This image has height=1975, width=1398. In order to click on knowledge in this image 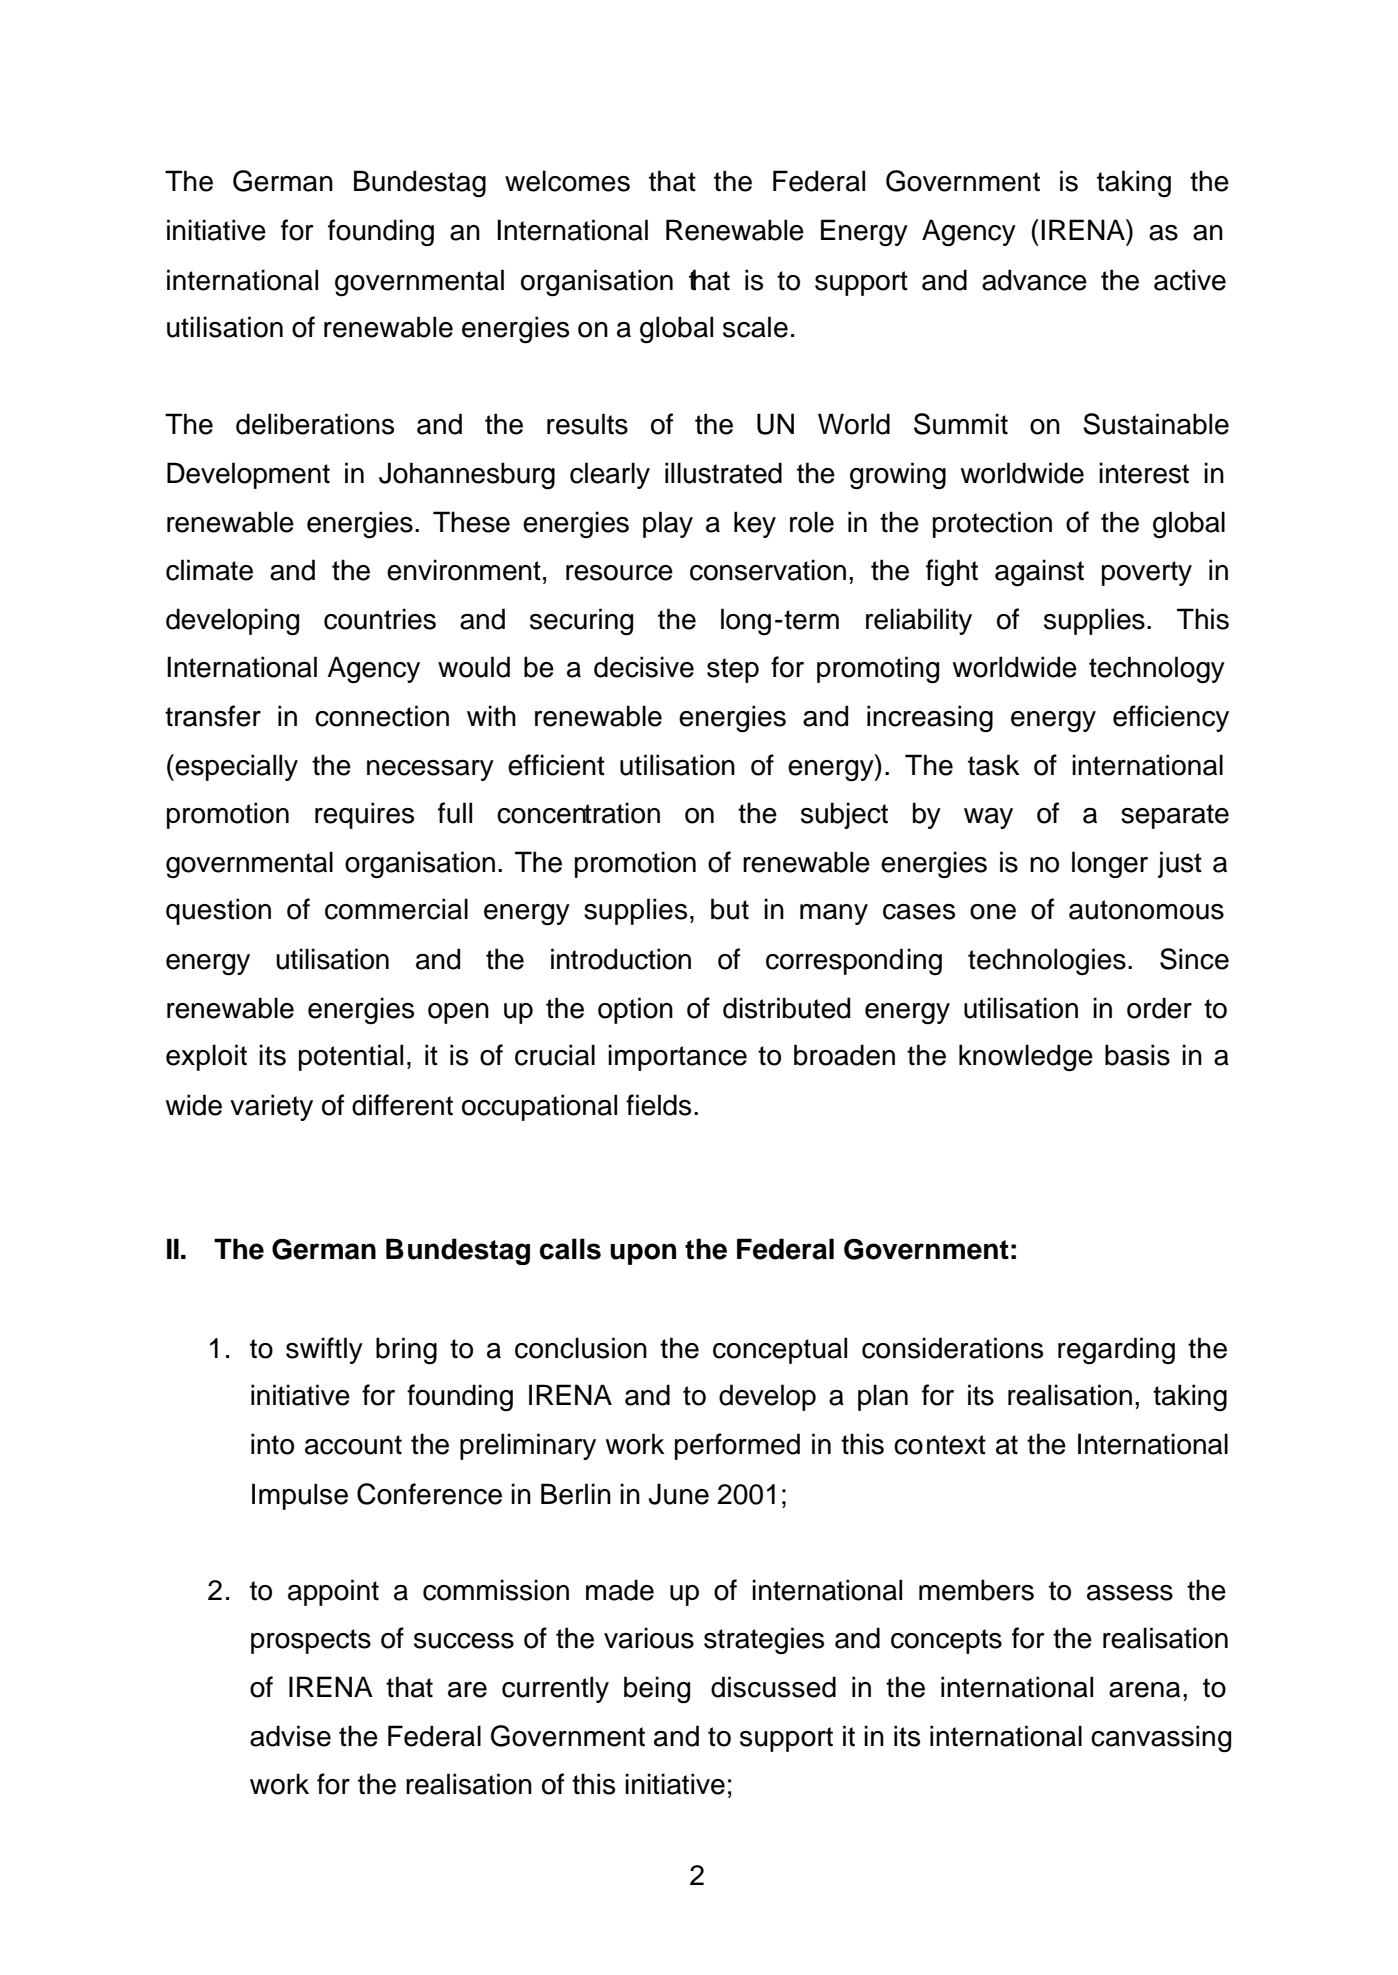, I will do `click(1026, 1058)`.
